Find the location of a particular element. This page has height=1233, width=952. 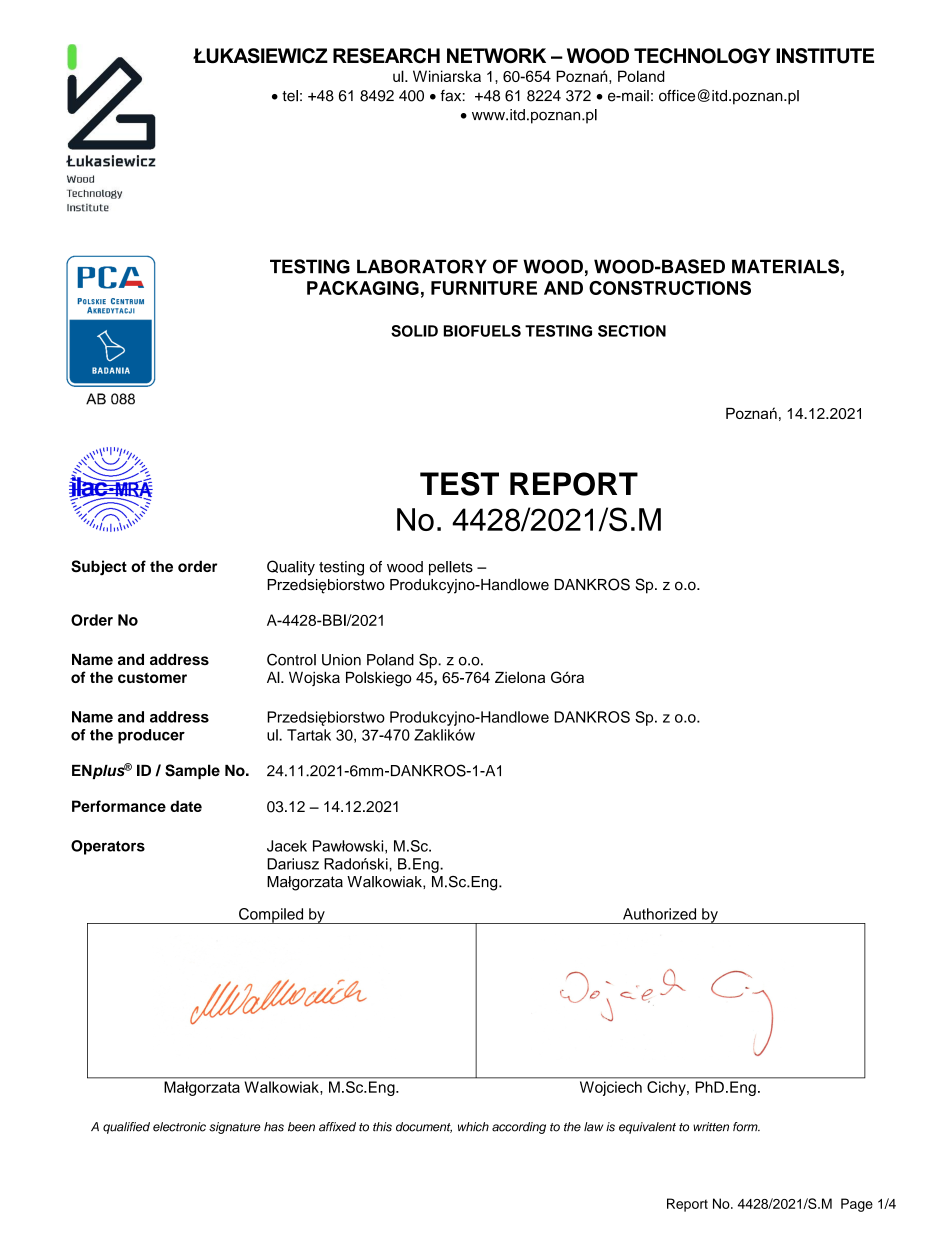

Jacek is located at coordinates (287, 846).
